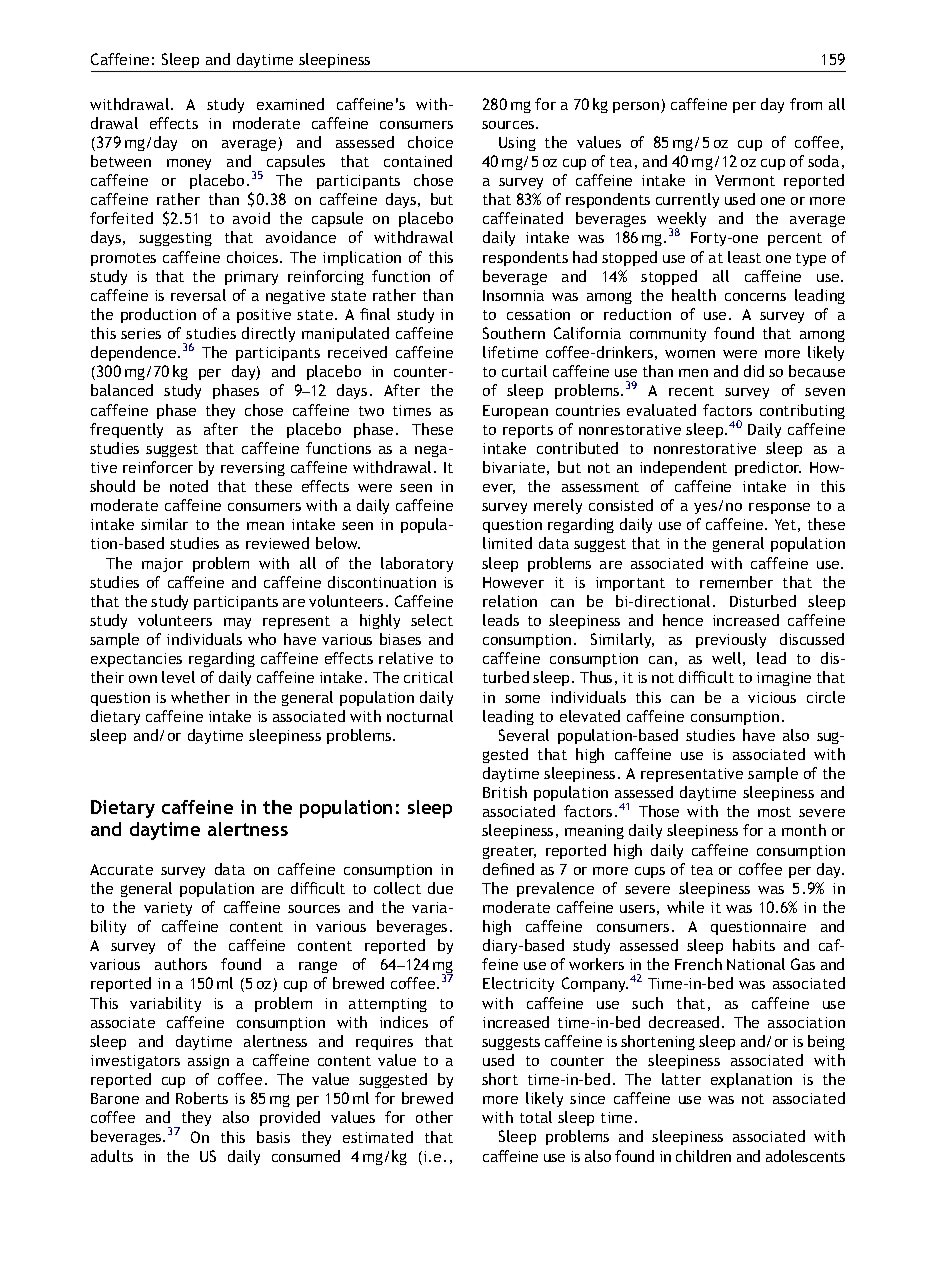 The width and height of the screenshot is (952, 1270). What do you see at coordinates (703, 1156) in the screenshot?
I see `children` at bounding box center [703, 1156].
